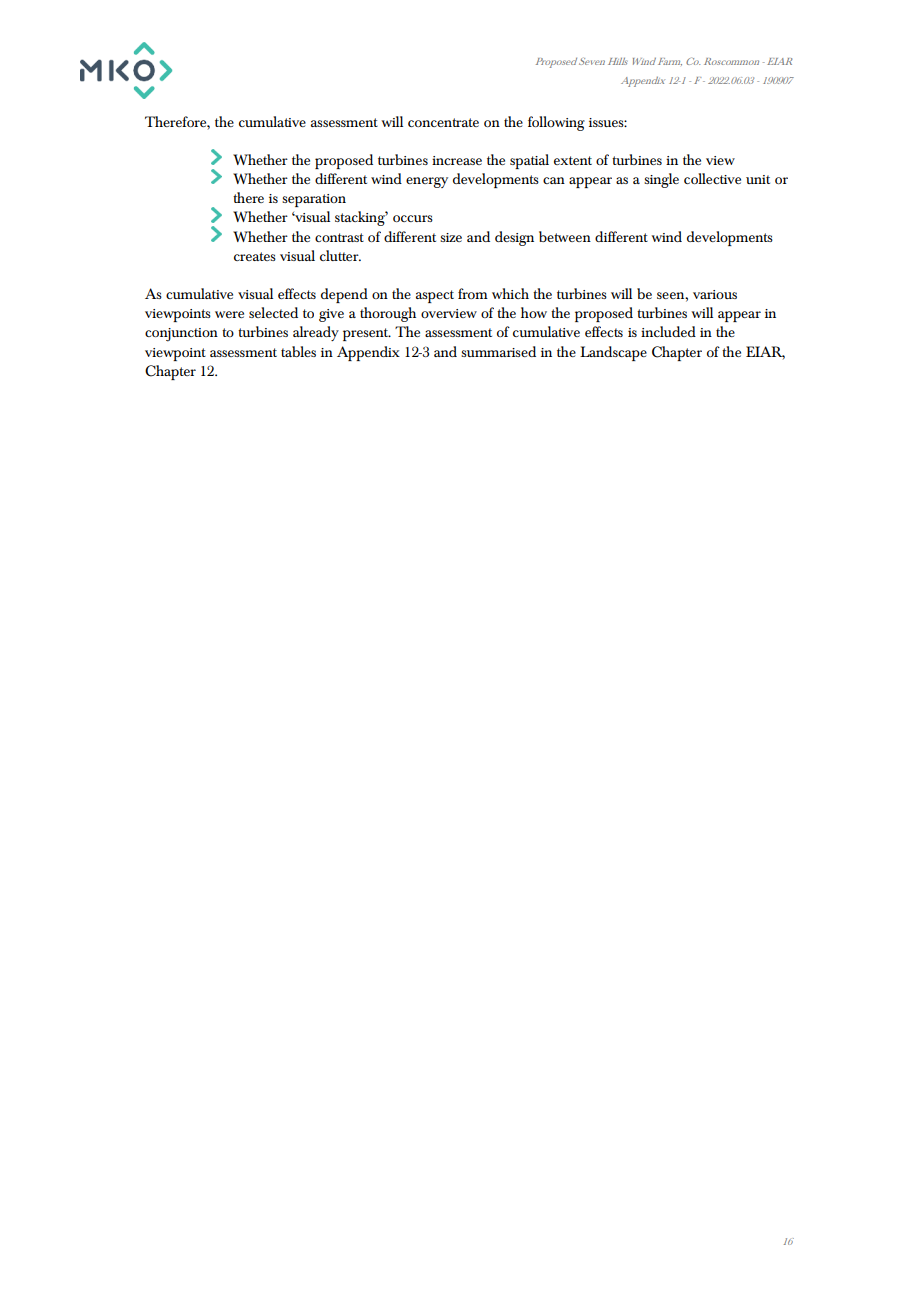  I want to click on can, so click(554, 180).
